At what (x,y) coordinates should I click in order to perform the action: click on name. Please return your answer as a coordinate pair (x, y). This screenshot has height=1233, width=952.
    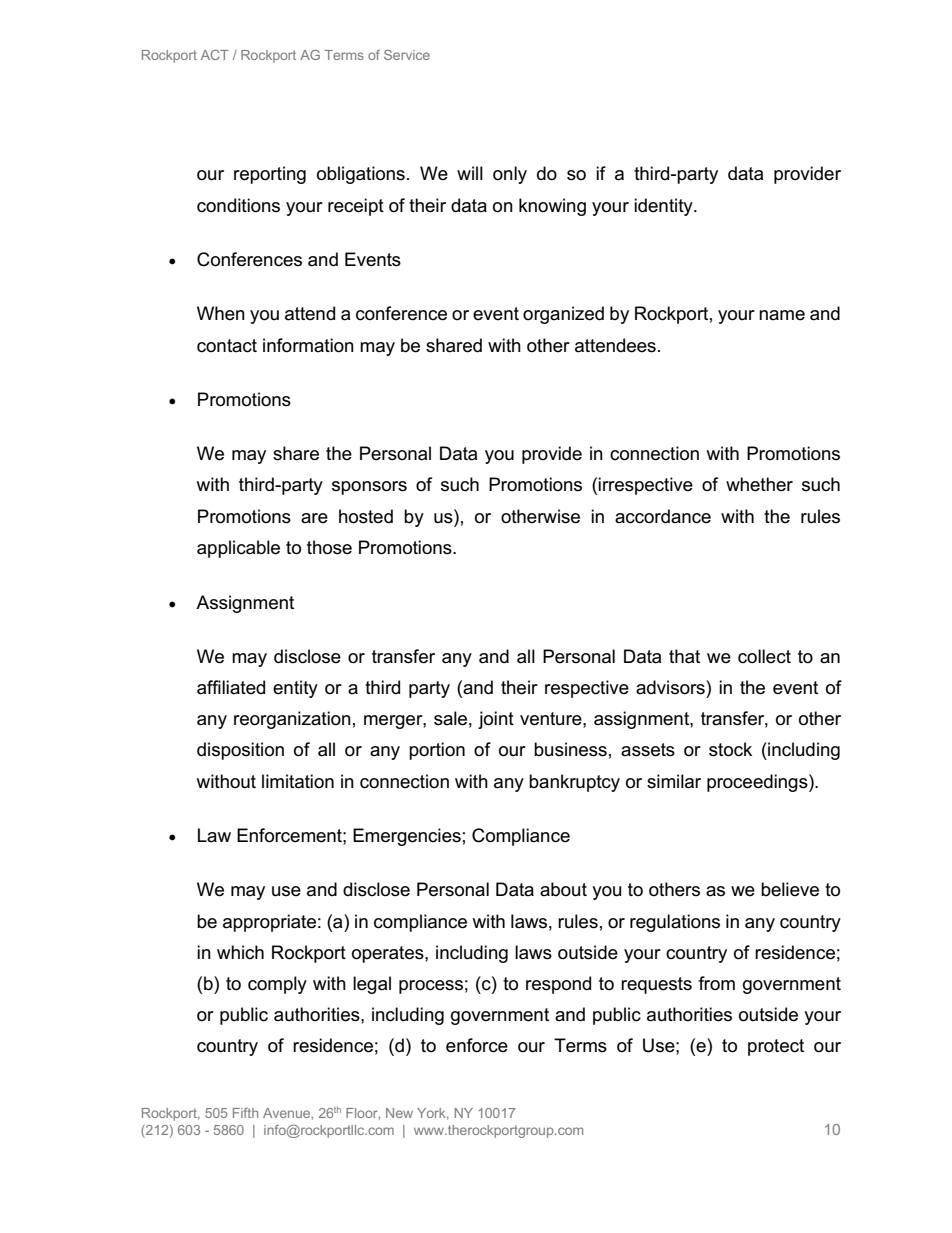
    Looking at the image, I should click on (782, 315).
